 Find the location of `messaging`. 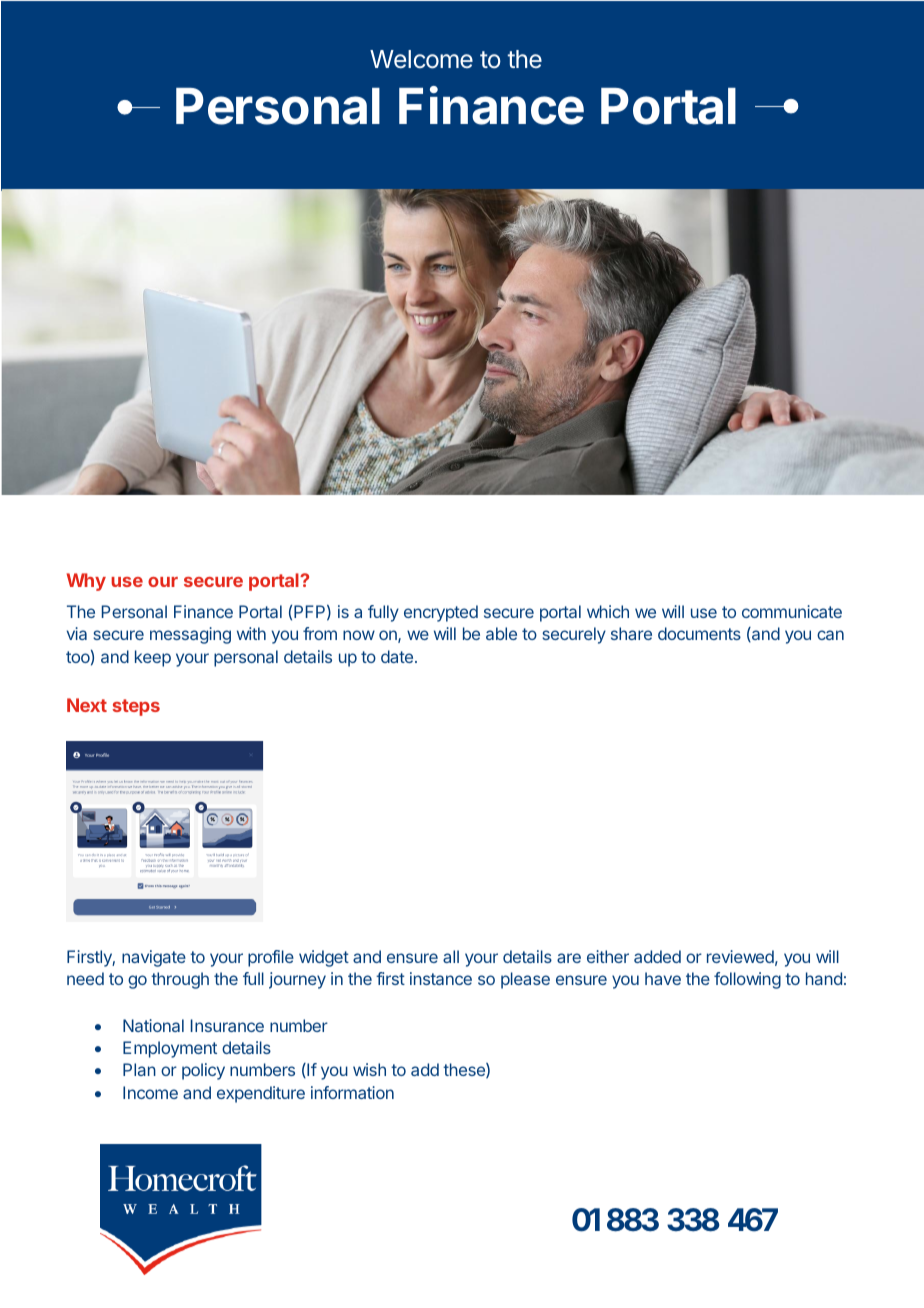

messaging is located at coordinates (190, 635).
